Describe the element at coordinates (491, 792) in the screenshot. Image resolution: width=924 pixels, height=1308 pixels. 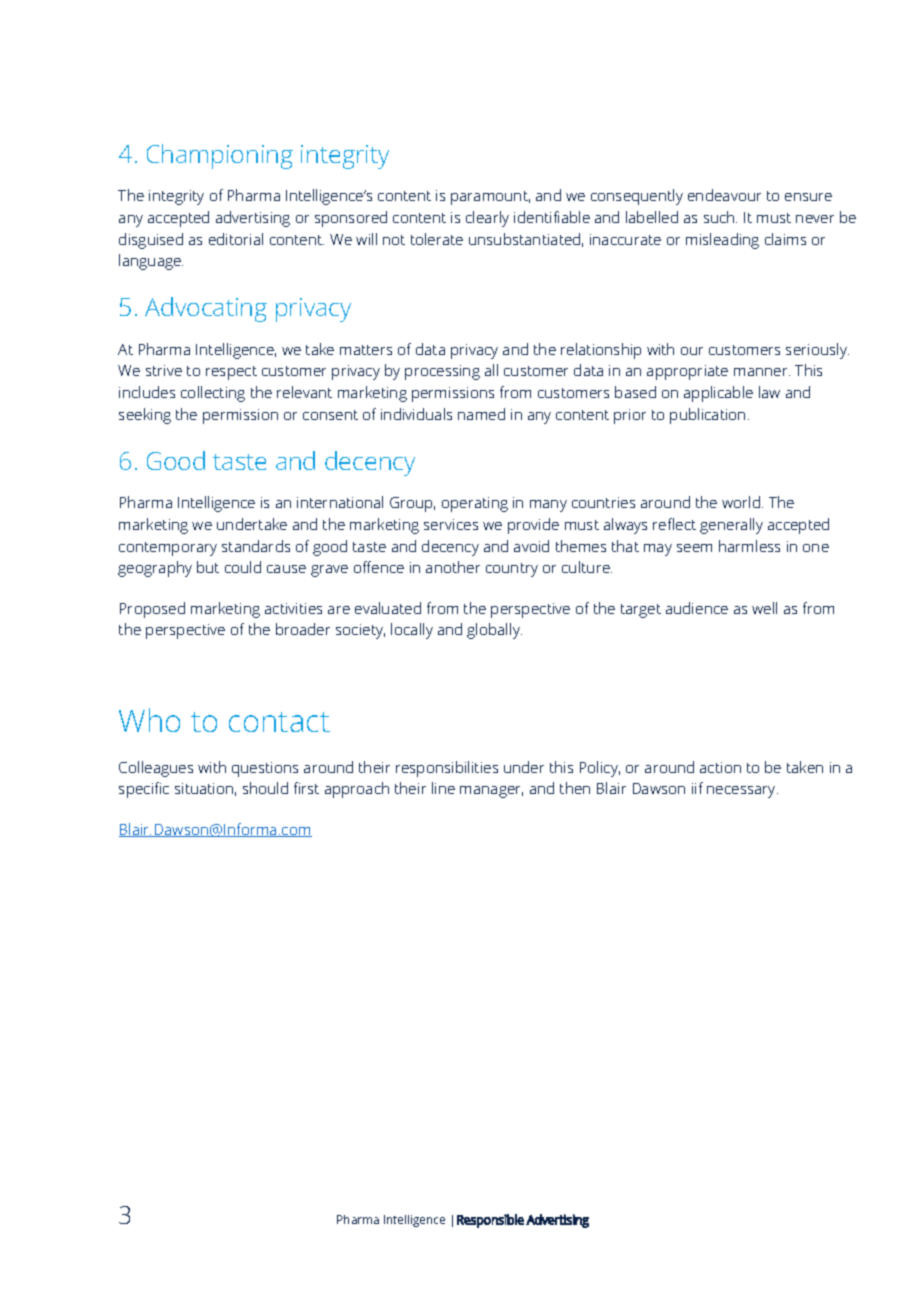
I see `manager` at that location.
